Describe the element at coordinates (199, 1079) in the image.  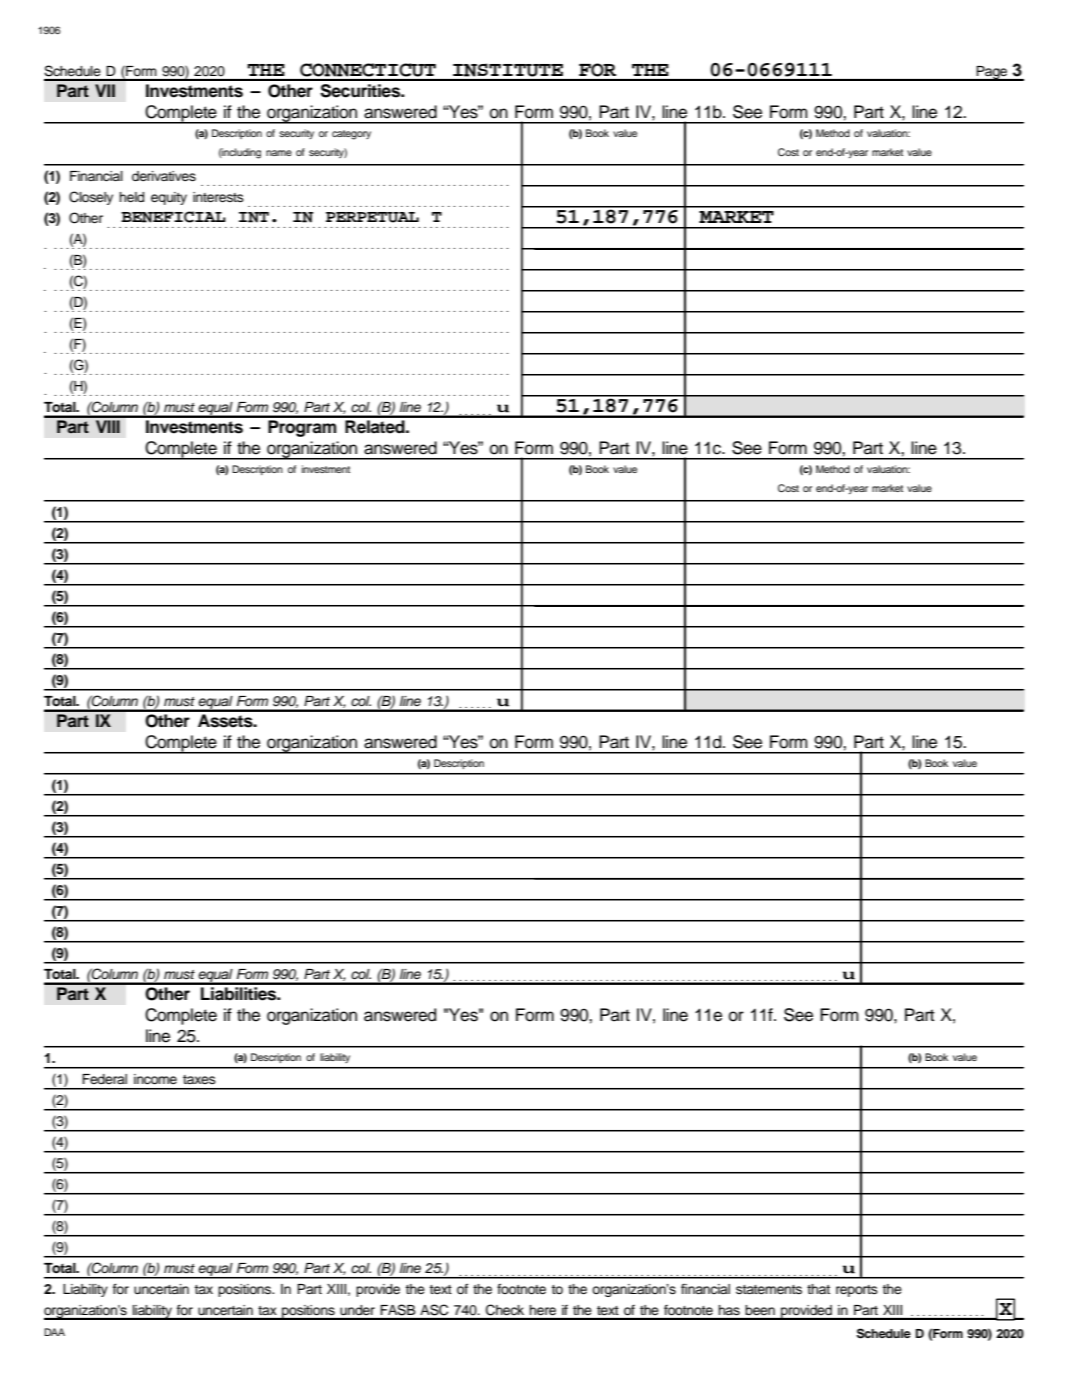
I see `taxes` at that location.
